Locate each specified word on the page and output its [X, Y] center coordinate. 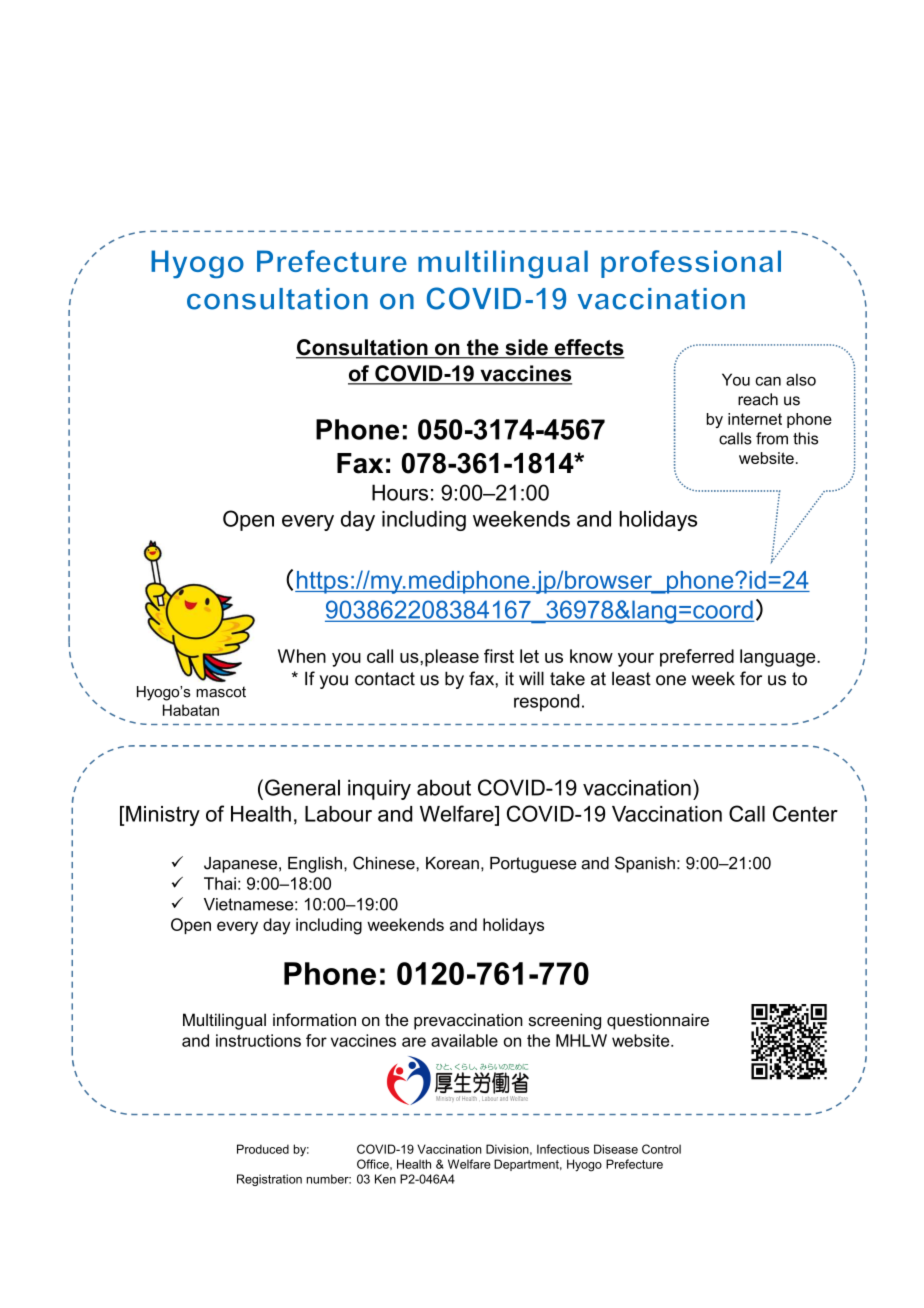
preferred [697, 658]
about [444, 787]
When [302, 656]
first [499, 656]
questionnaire [658, 1021]
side [526, 348]
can [768, 381]
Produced [263, 1149]
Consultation [363, 348]
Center [805, 813]
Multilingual [224, 1021]
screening [565, 1021]
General [302, 787]
